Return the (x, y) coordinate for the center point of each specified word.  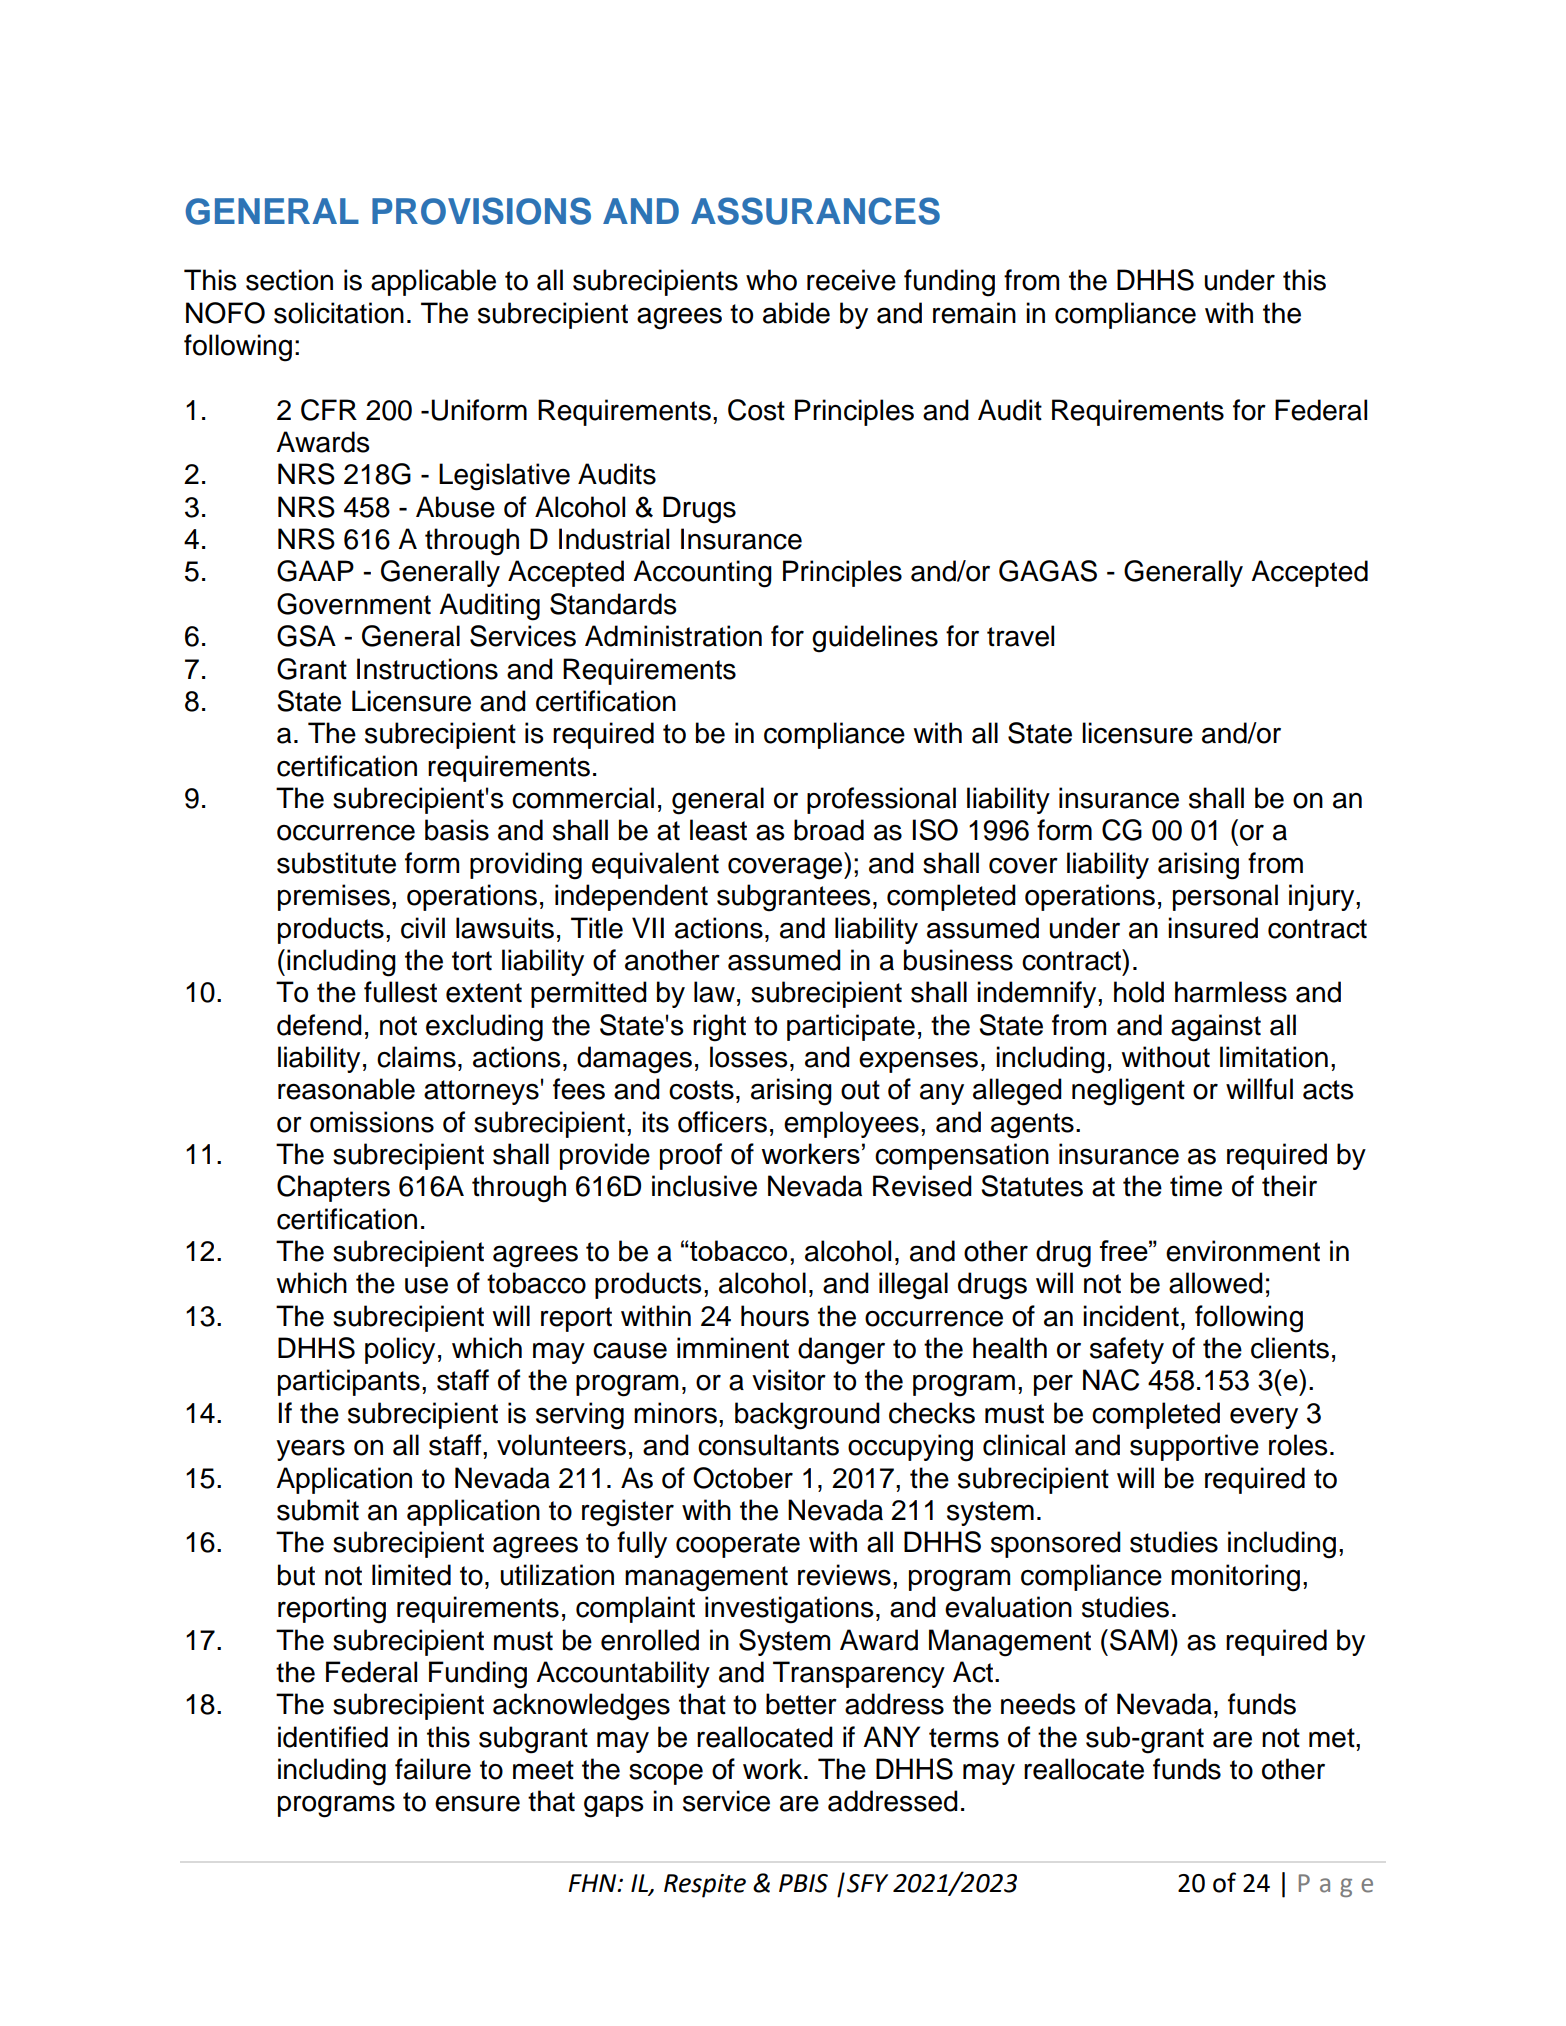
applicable (433, 282)
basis (457, 830)
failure (433, 1769)
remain (974, 313)
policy (400, 1350)
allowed (1216, 1283)
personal (1225, 897)
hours (775, 1316)
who (771, 280)
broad (829, 830)
